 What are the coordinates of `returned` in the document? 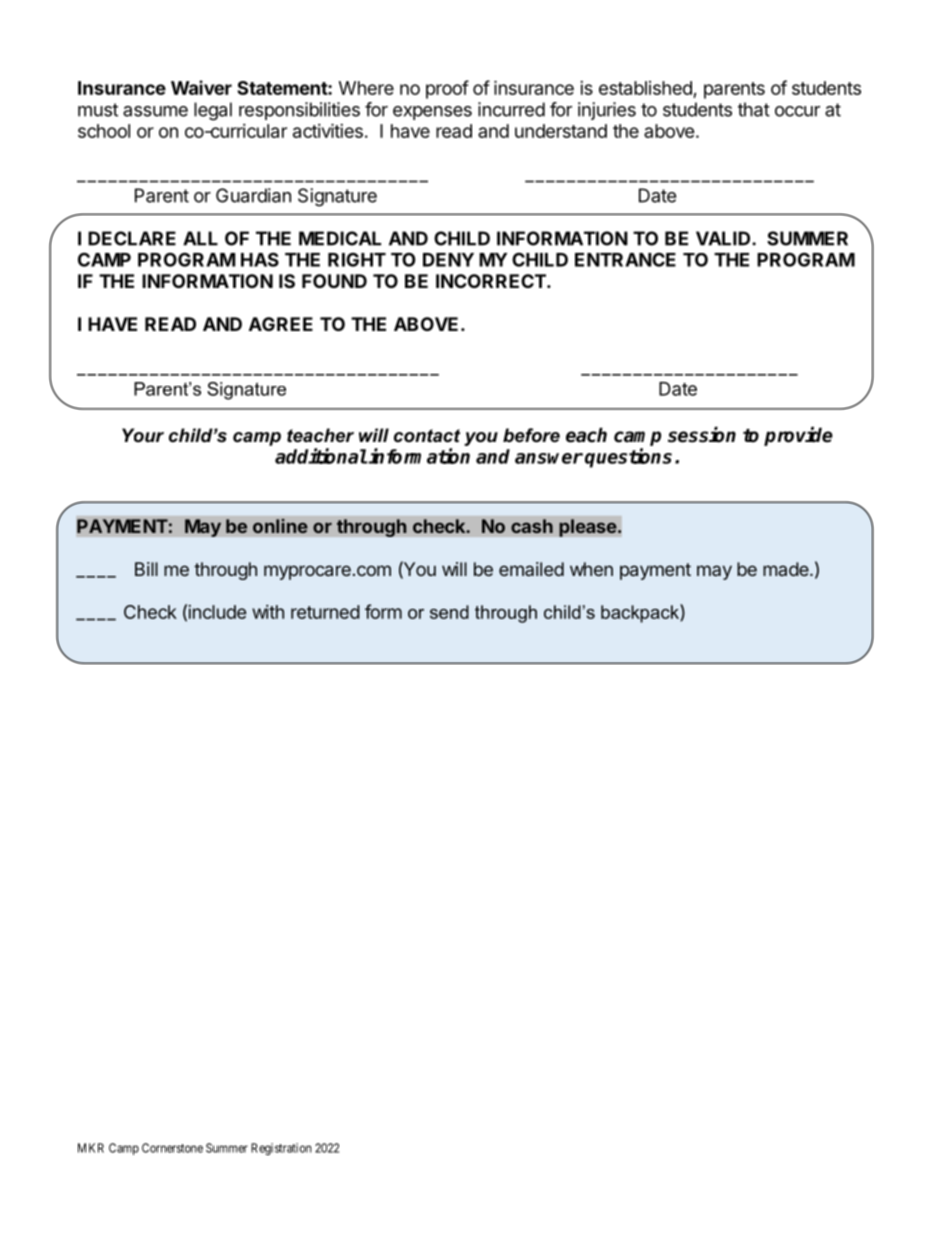 It's located at (325, 612).
